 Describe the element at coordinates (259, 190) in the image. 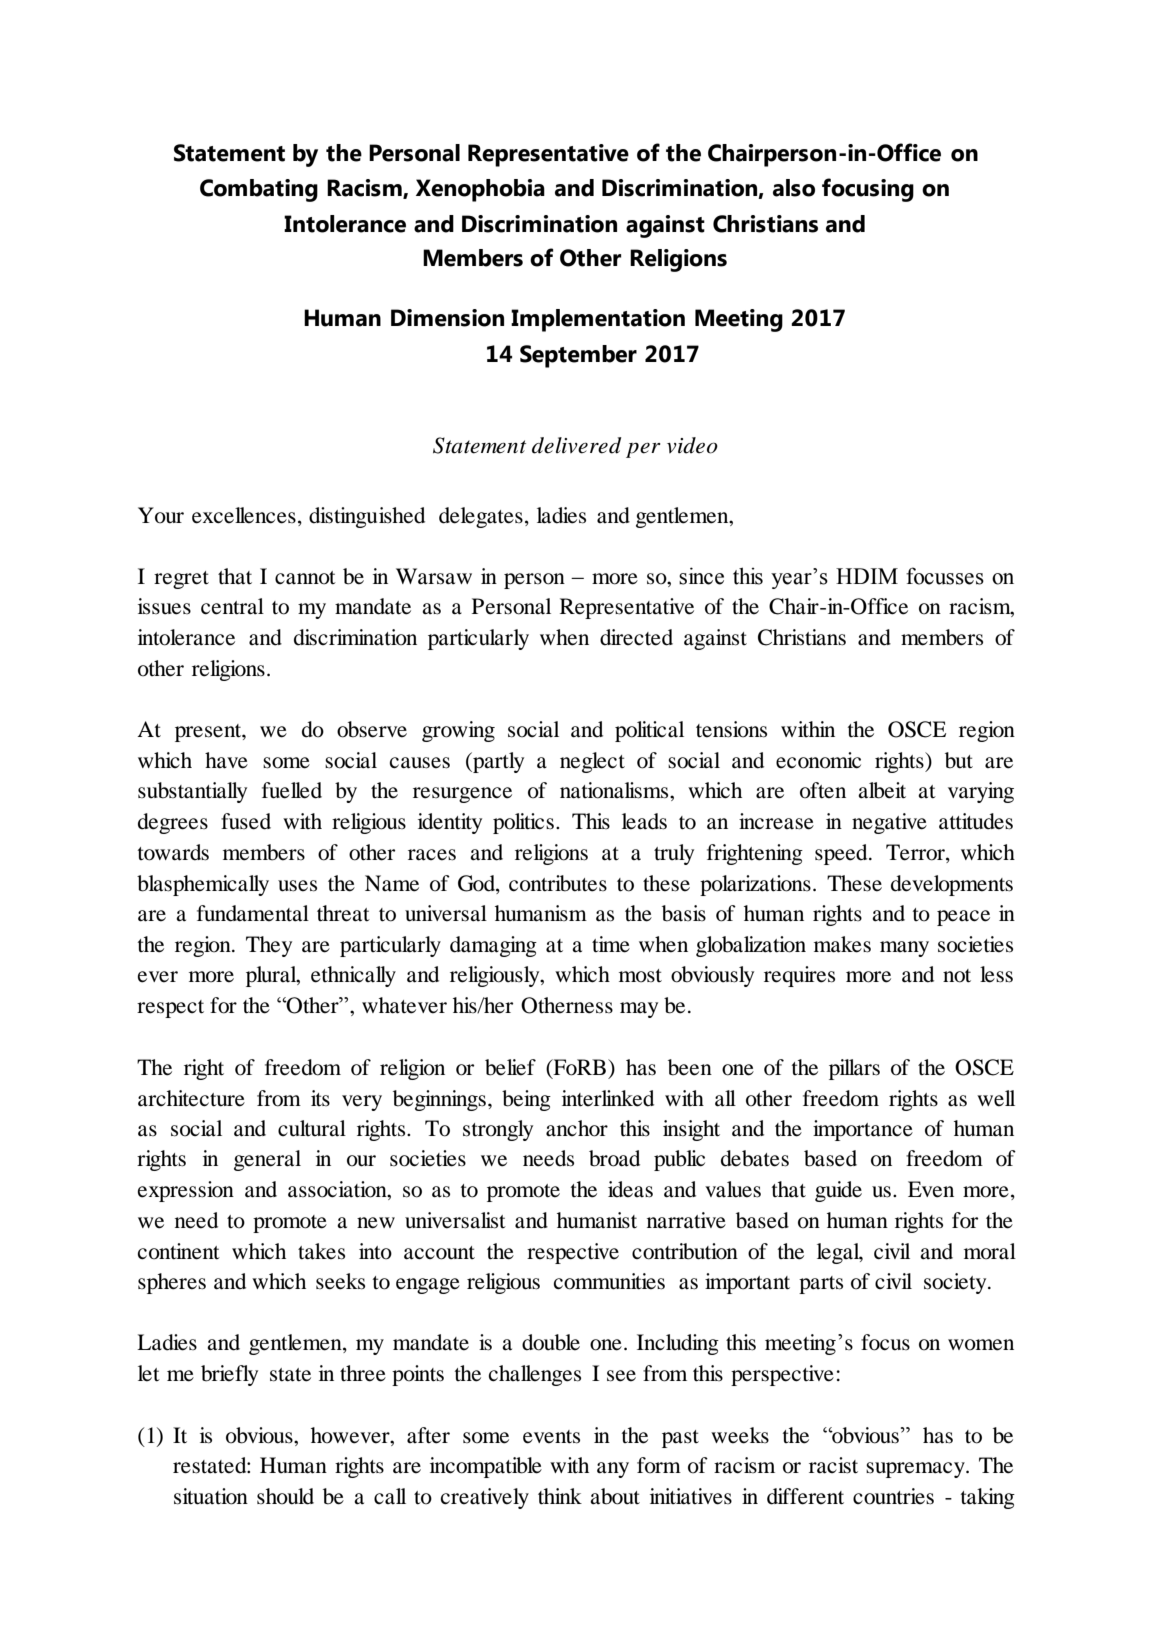

I see `Combating` at that location.
